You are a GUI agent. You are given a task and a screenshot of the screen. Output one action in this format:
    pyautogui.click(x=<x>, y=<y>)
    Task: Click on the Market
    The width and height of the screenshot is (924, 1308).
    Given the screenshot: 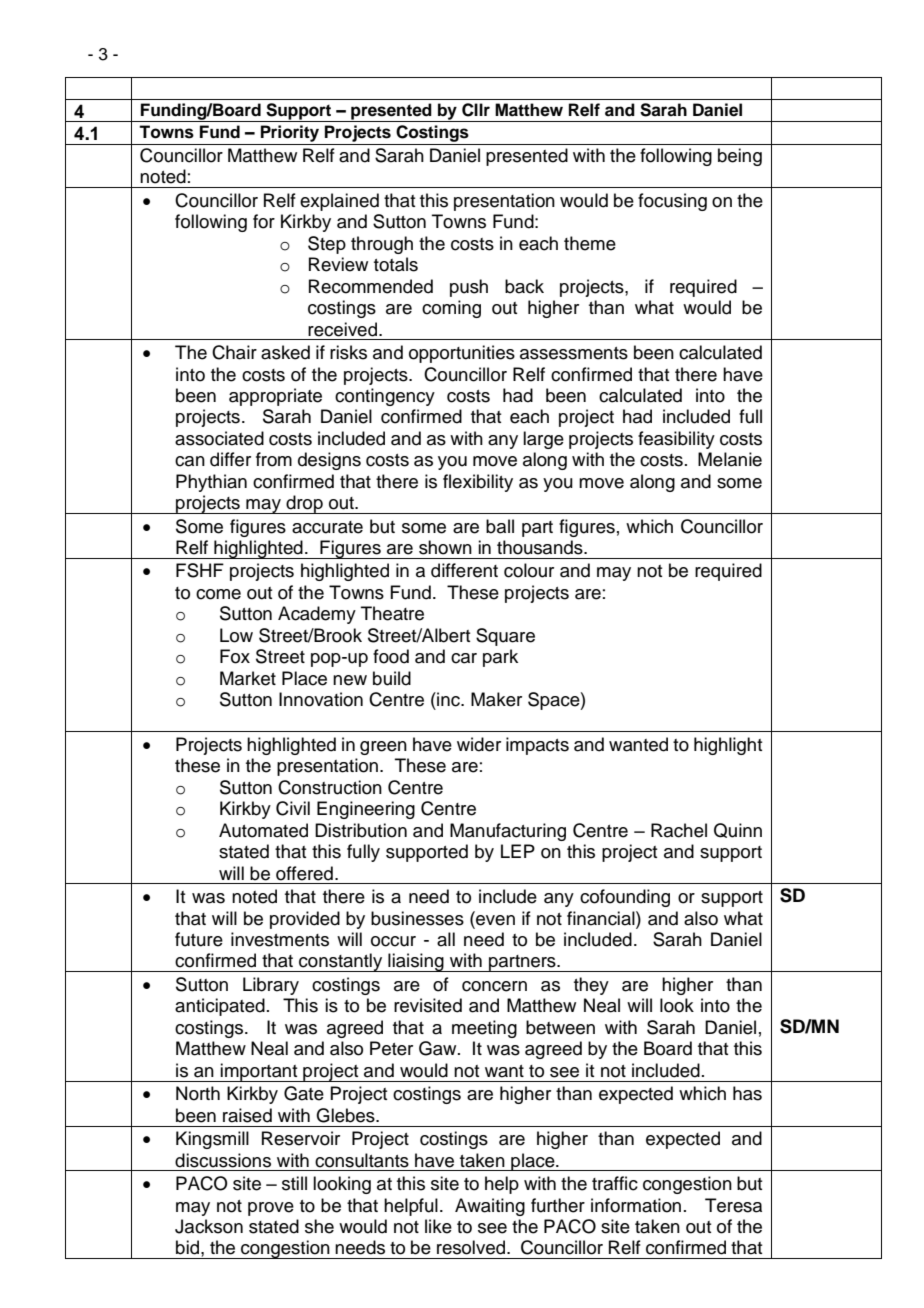 What is the action you would take?
    pyautogui.click(x=248, y=678)
